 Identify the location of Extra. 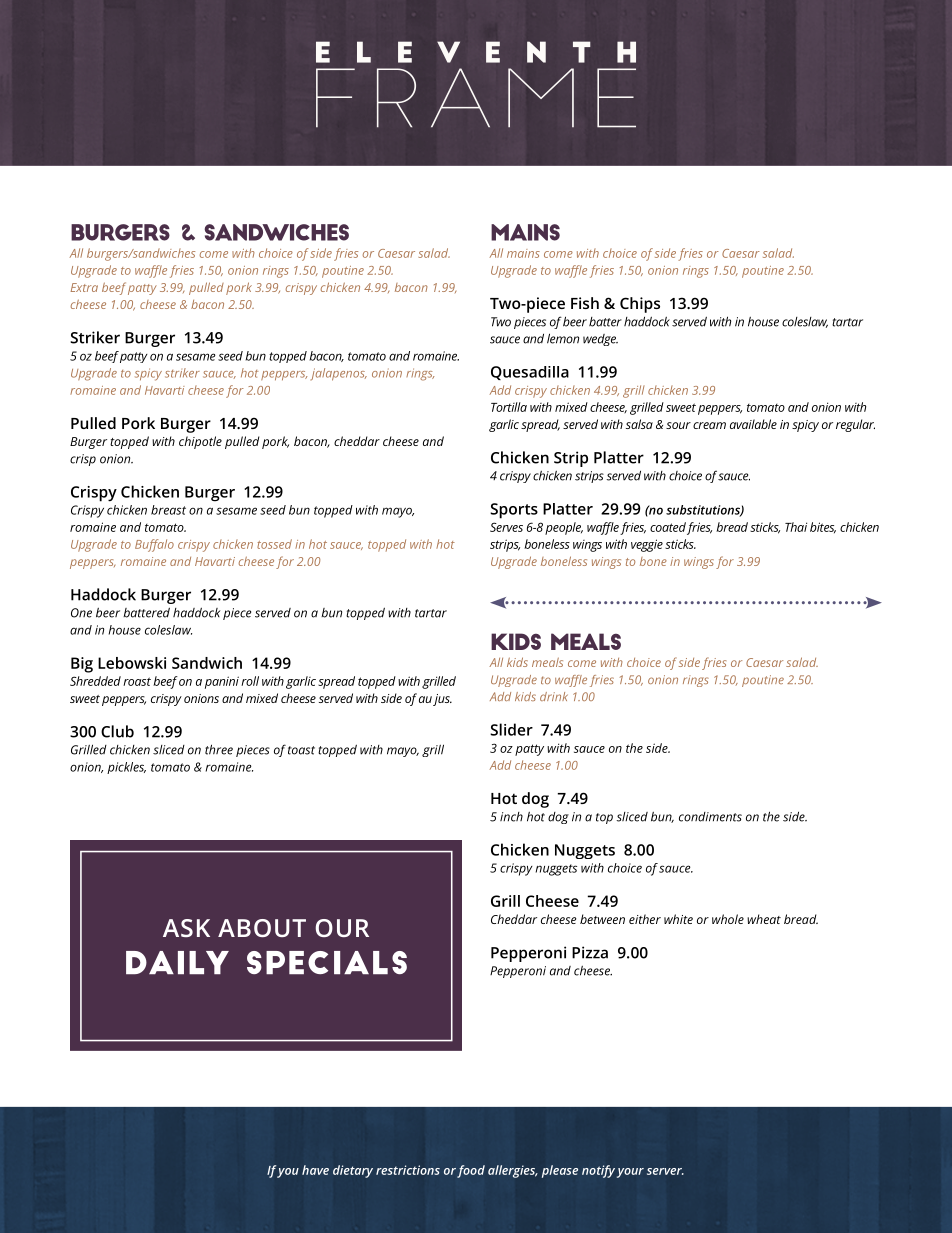
(84, 287).
